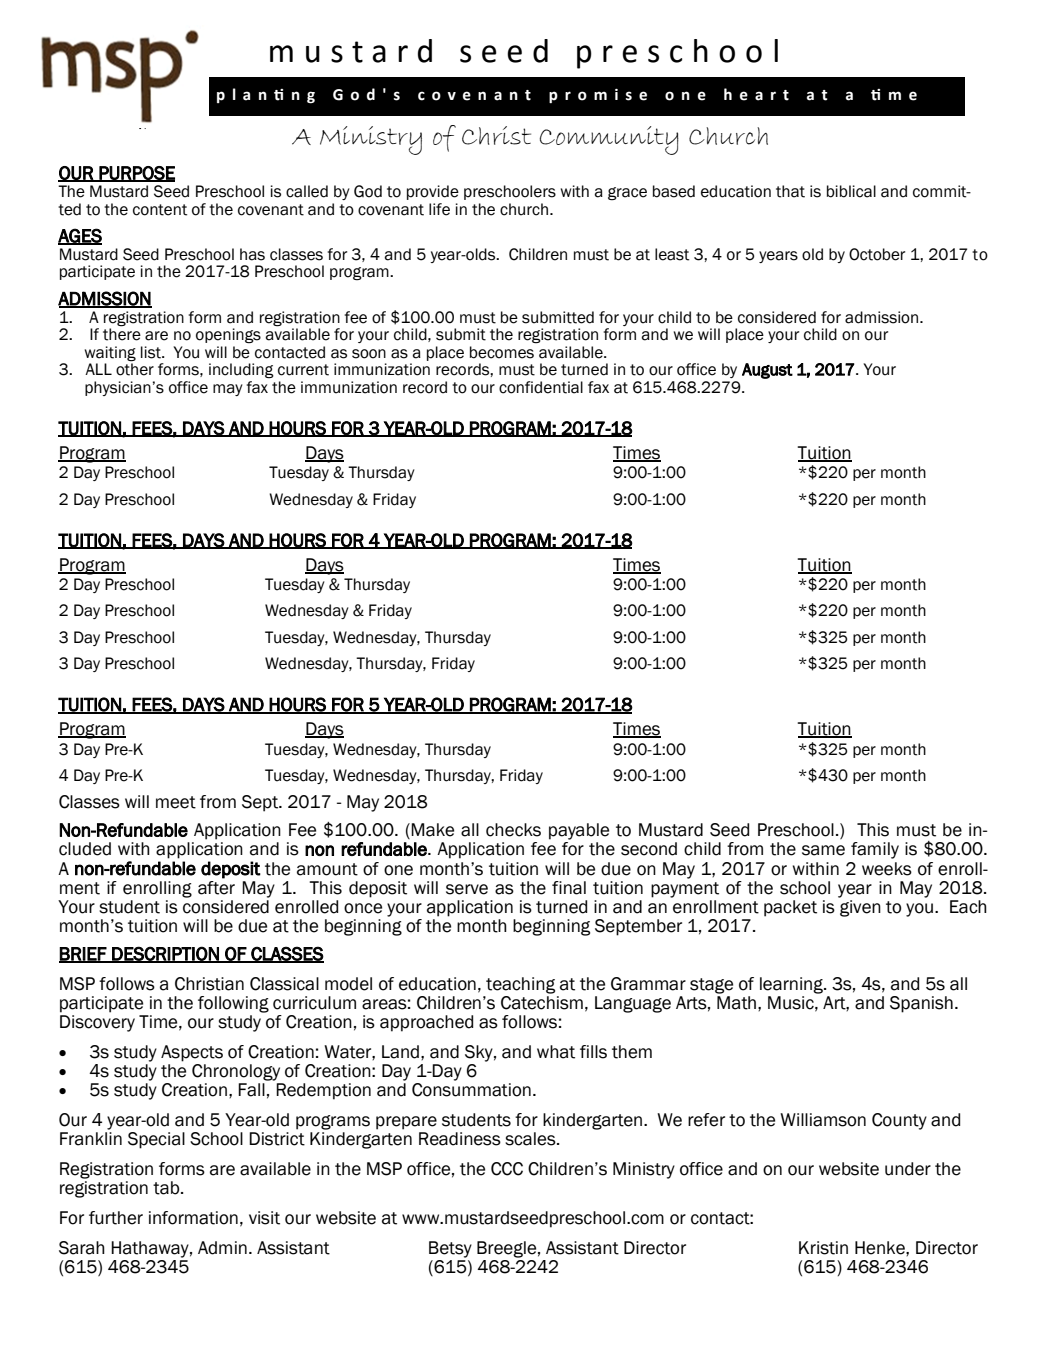  I want to click on same, so click(823, 850).
